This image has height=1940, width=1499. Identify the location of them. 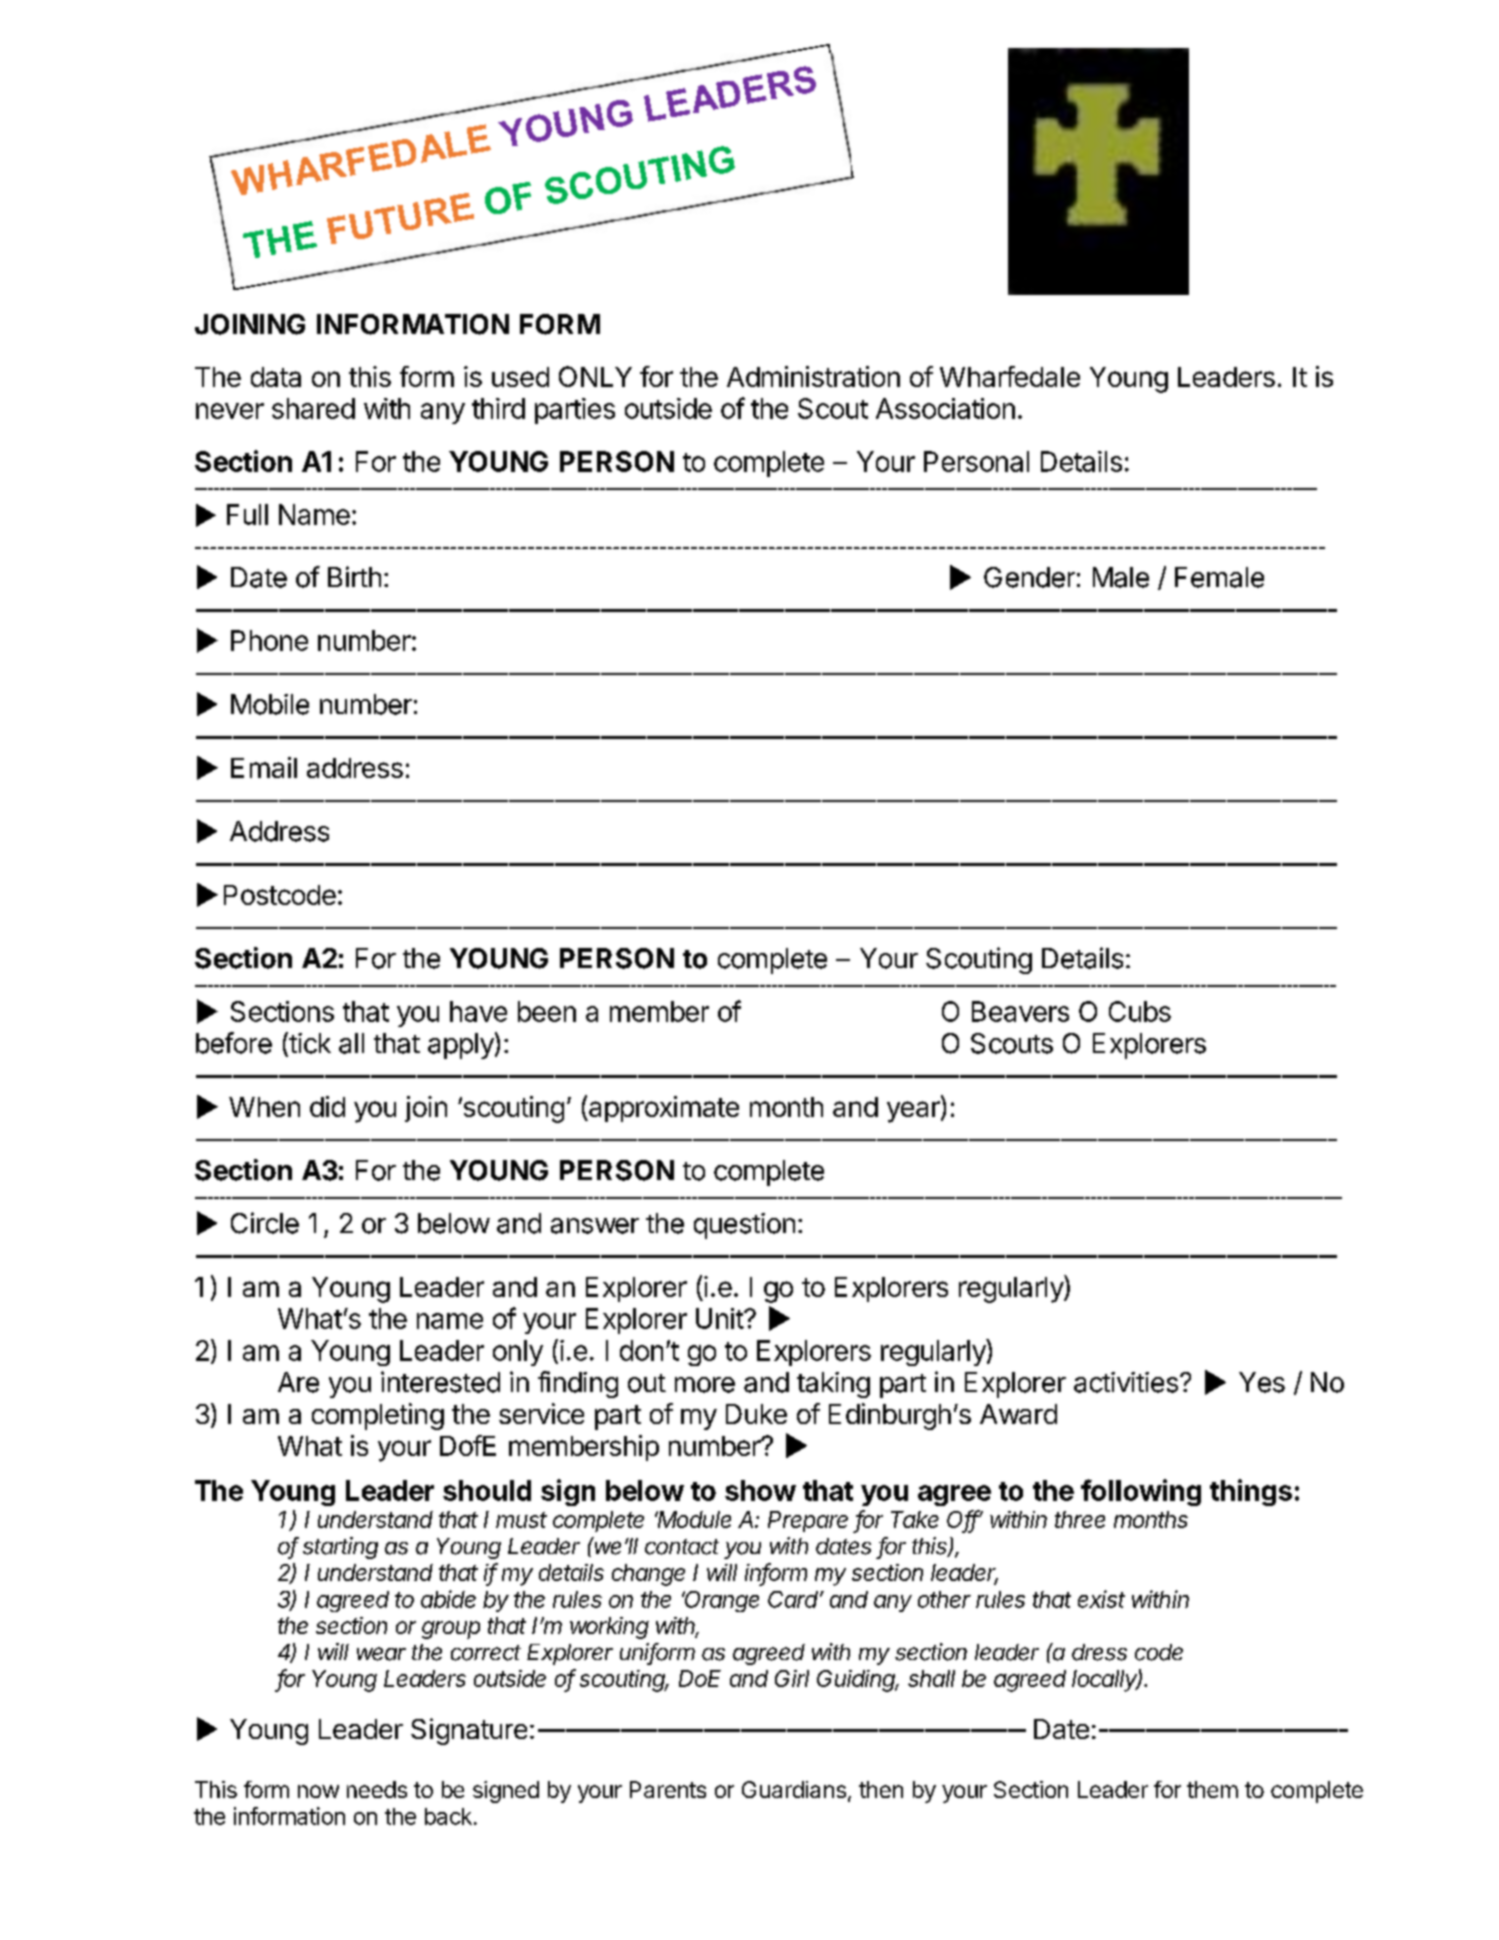
(1212, 1789).
